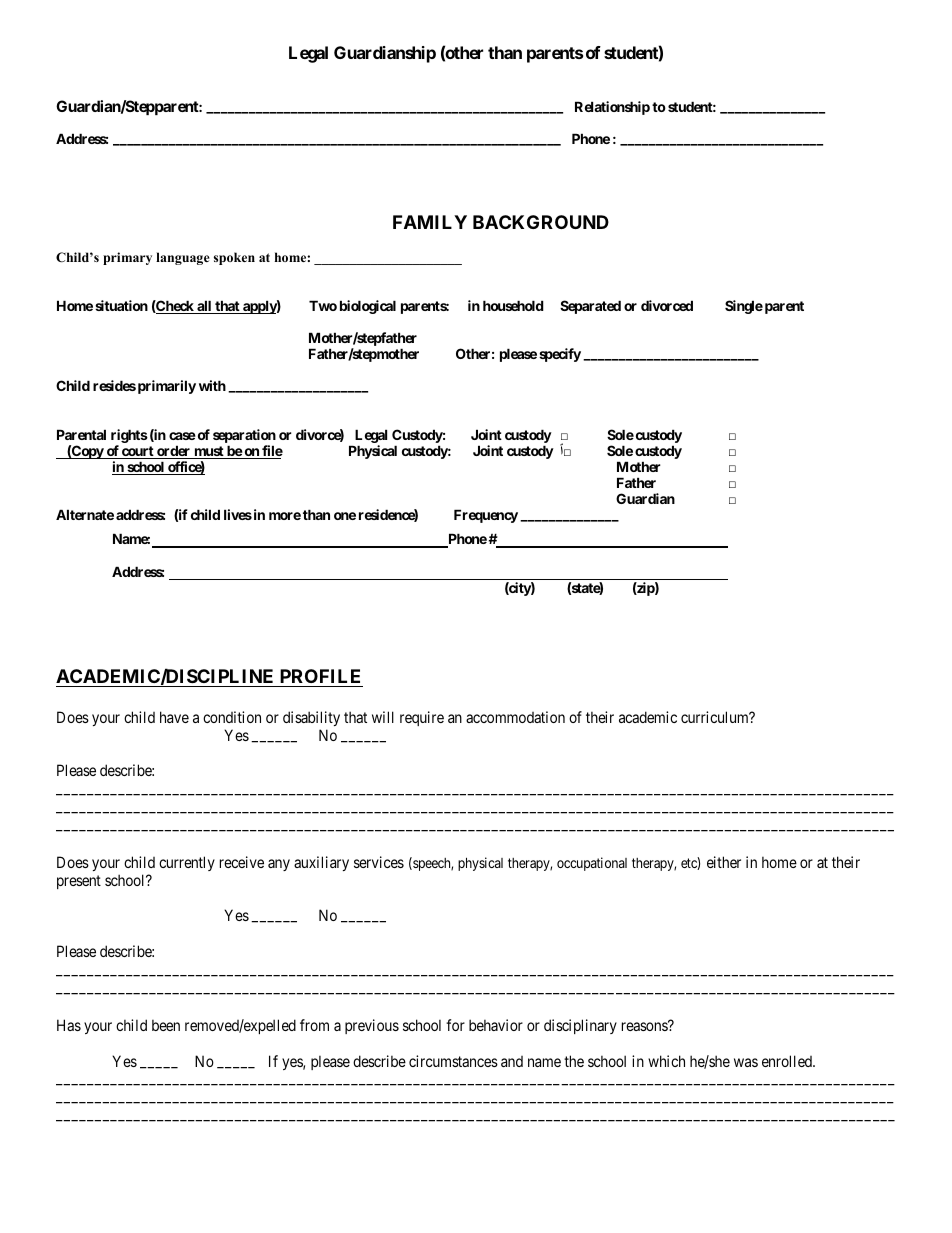 The image size is (952, 1233). What do you see at coordinates (612, 108) in the screenshot?
I see `Relationship` at bounding box center [612, 108].
